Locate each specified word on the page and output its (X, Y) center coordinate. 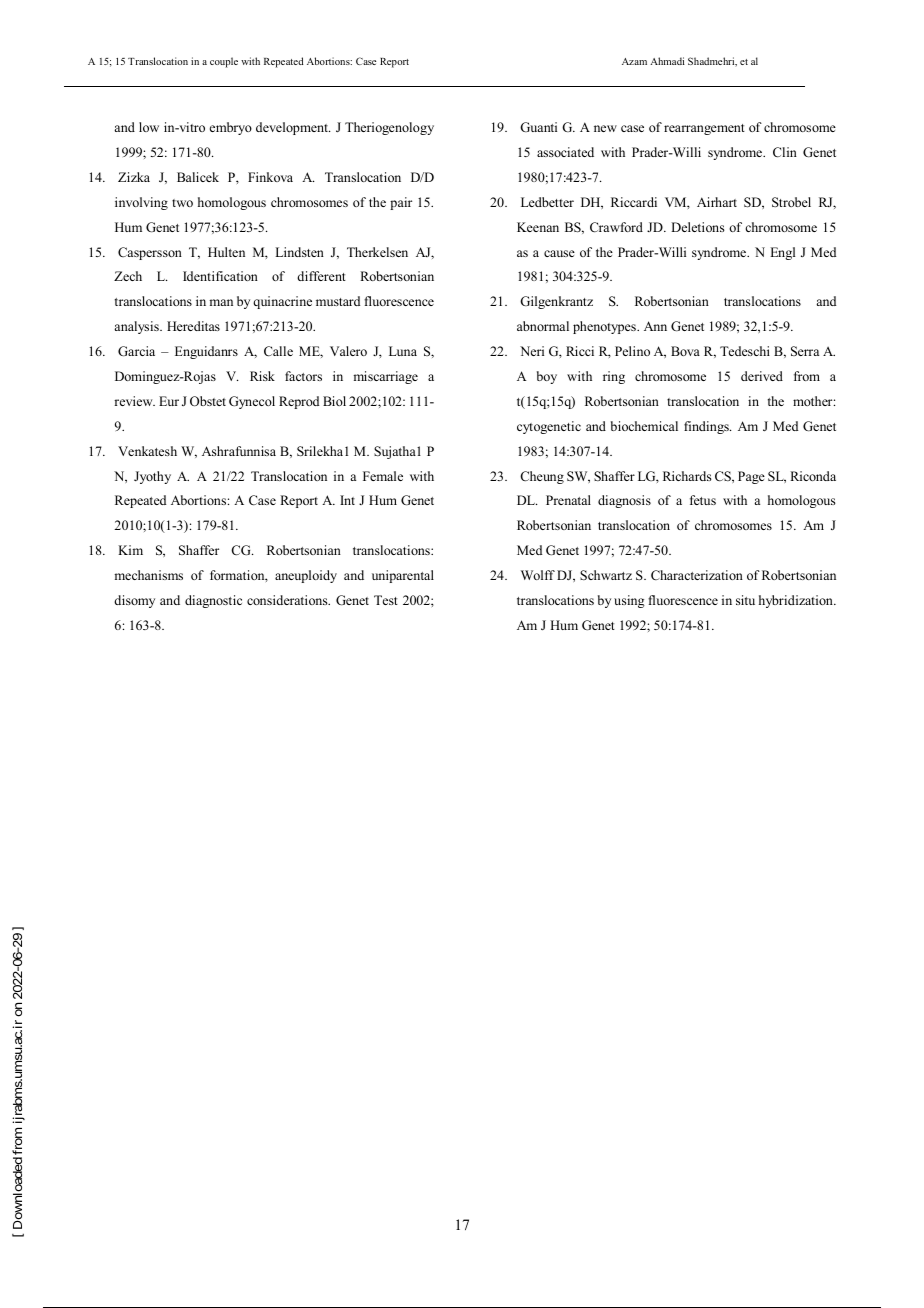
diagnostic (213, 601)
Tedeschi (745, 351)
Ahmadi (667, 61)
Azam (634, 61)
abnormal (543, 326)
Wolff (538, 575)
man (221, 302)
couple (224, 62)
